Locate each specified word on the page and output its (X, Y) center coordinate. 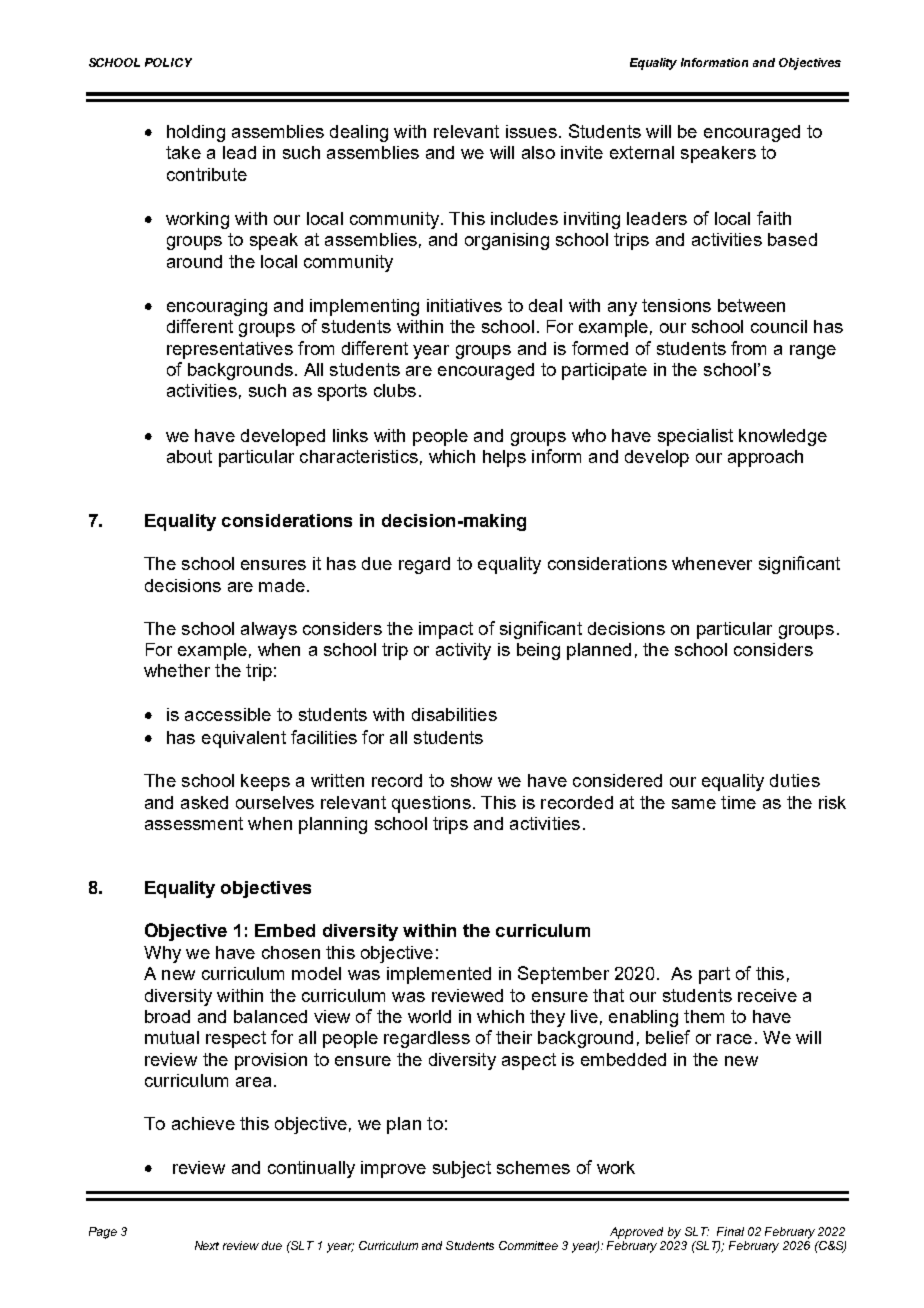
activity (463, 651)
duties (795, 780)
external (642, 152)
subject (462, 1169)
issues (531, 131)
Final (730, 1231)
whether (177, 670)
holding (196, 133)
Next (207, 1245)
